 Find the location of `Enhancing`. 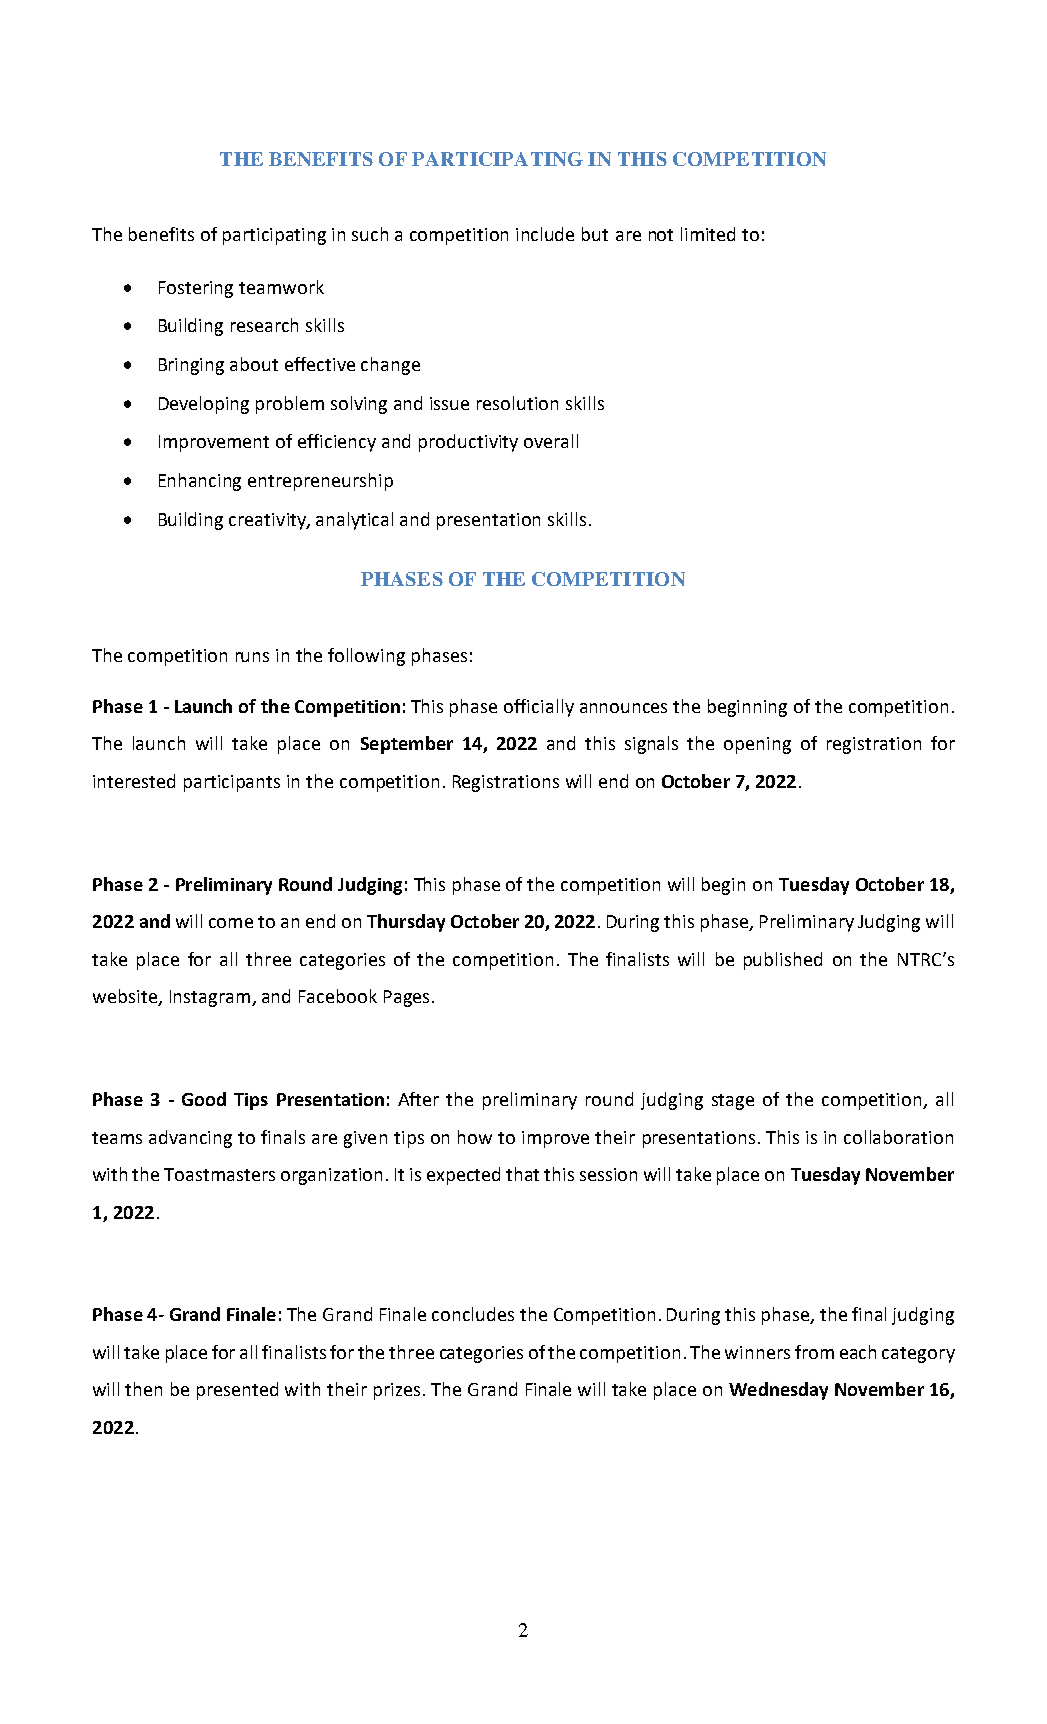

Enhancing is located at coordinates (200, 482).
